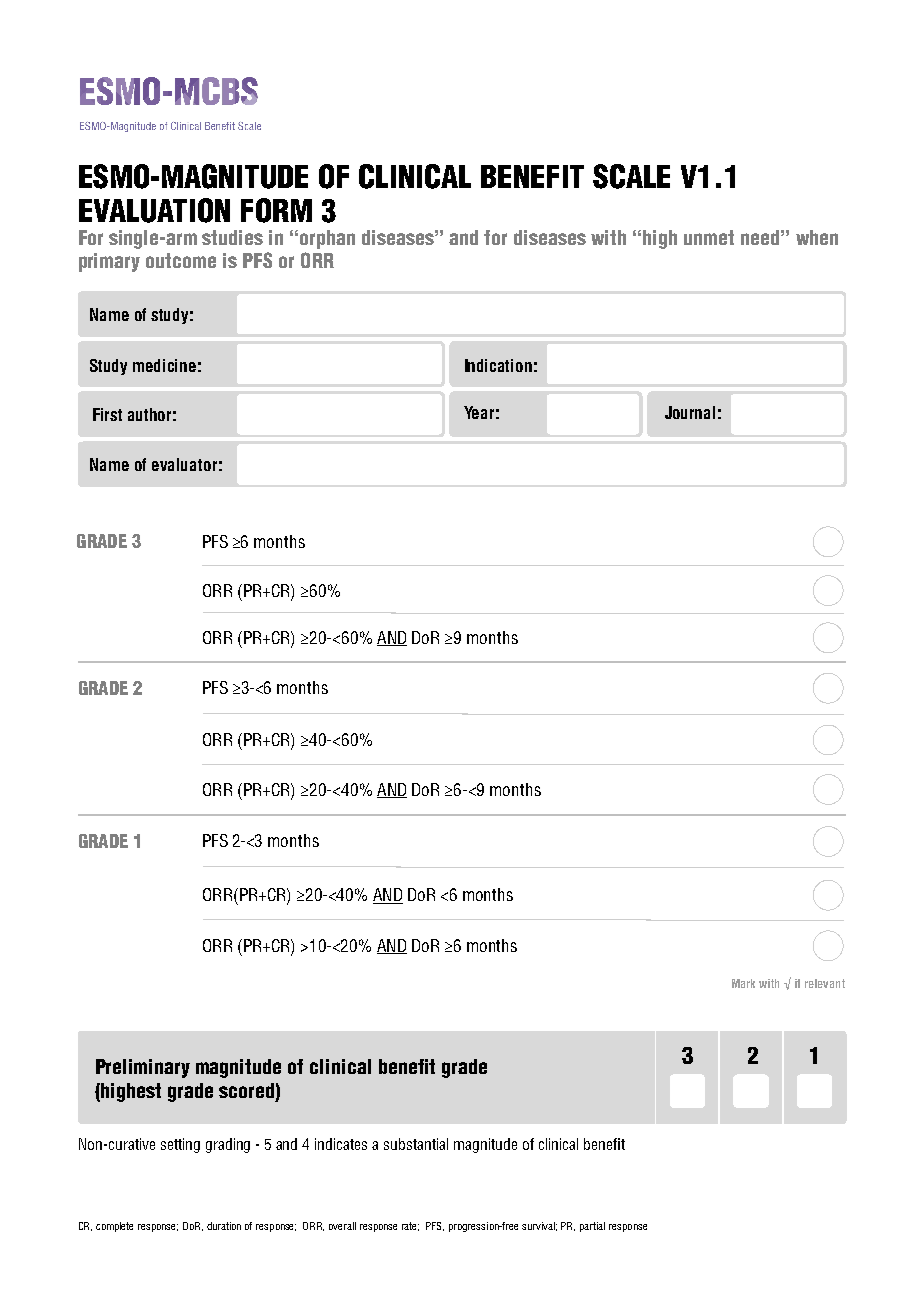 The height and width of the screenshot is (1308, 924). Describe the element at coordinates (224, 1226) in the screenshot. I see `duration` at that location.
